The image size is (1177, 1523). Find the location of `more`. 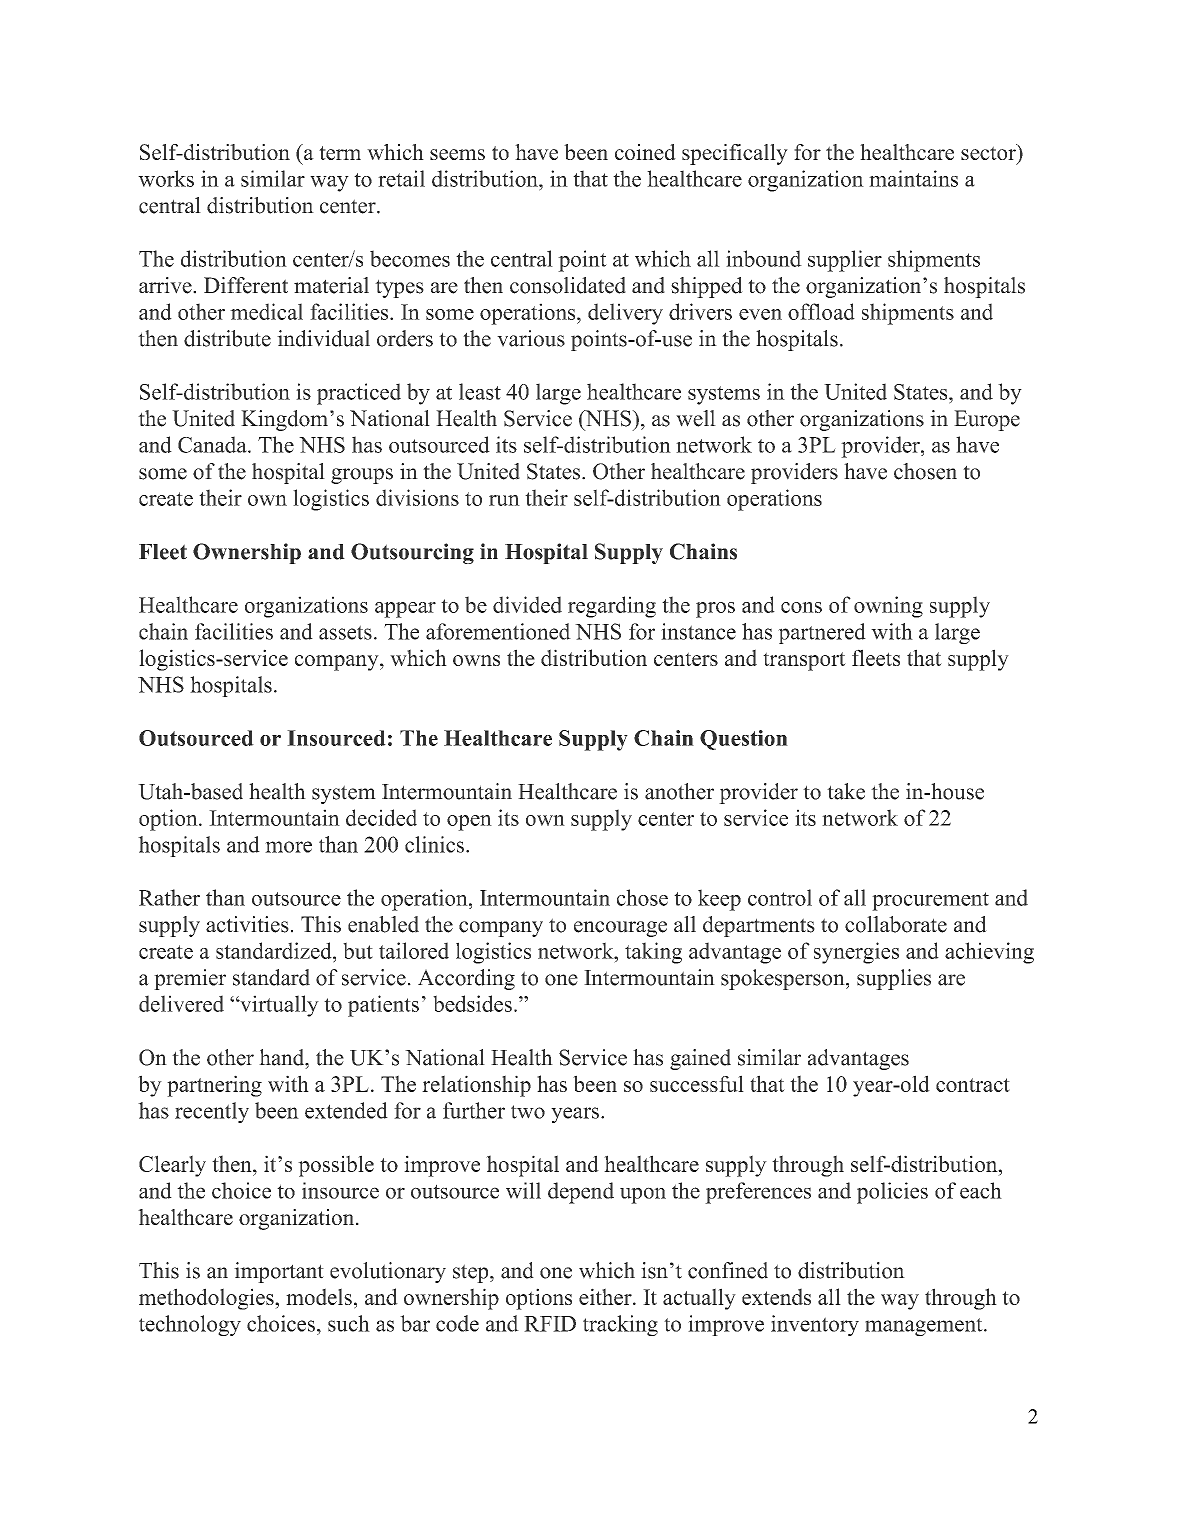

more is located at coordinates (288, 847).
